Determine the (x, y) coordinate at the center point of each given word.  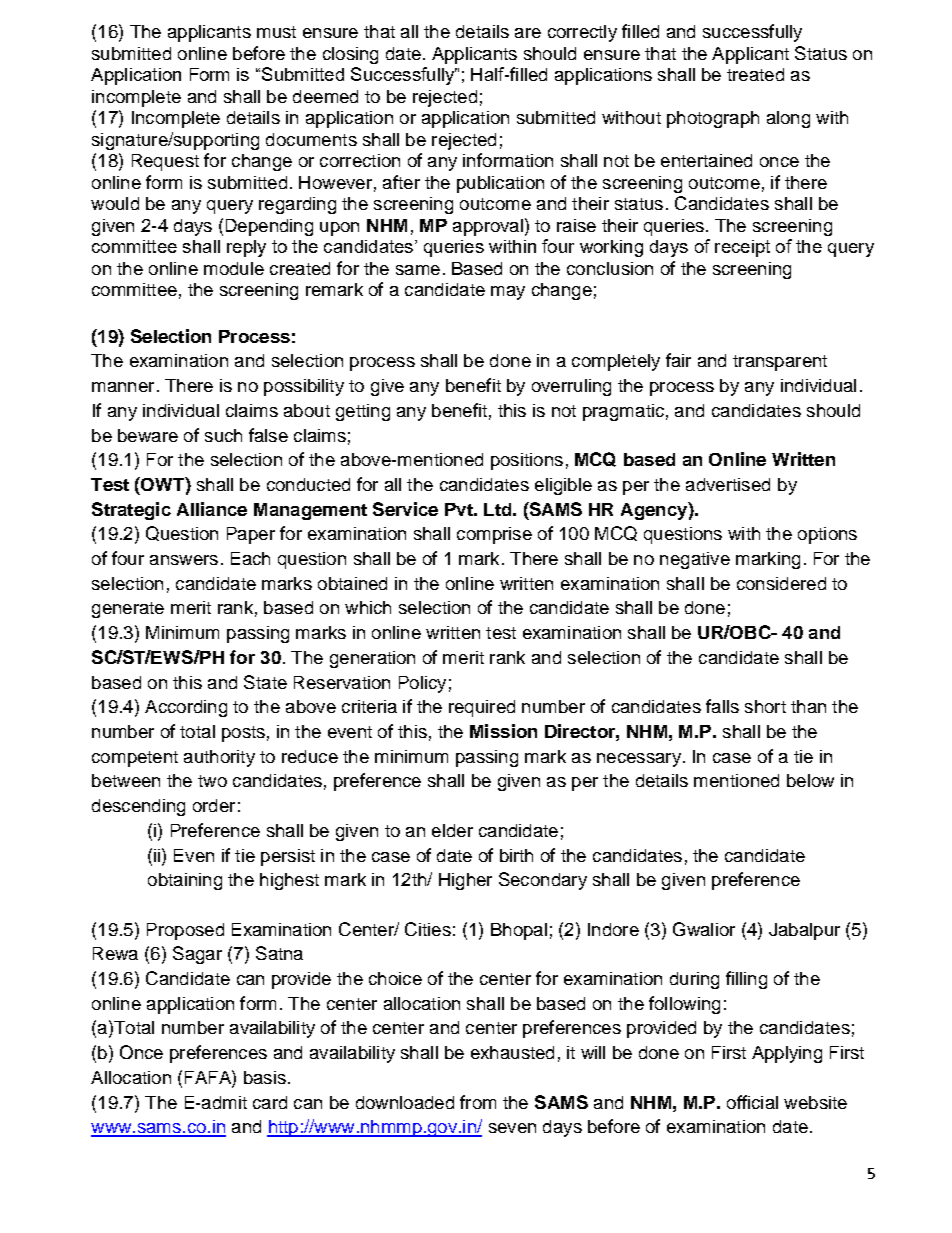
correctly (582, 33)
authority (219, 758)
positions (527, 461)
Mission (503, 731)
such (223, 435)
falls (722, 706)
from (478, 1102)
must (276, 32)
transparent (780, 363)
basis (265, 1077)
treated (755, 74)
